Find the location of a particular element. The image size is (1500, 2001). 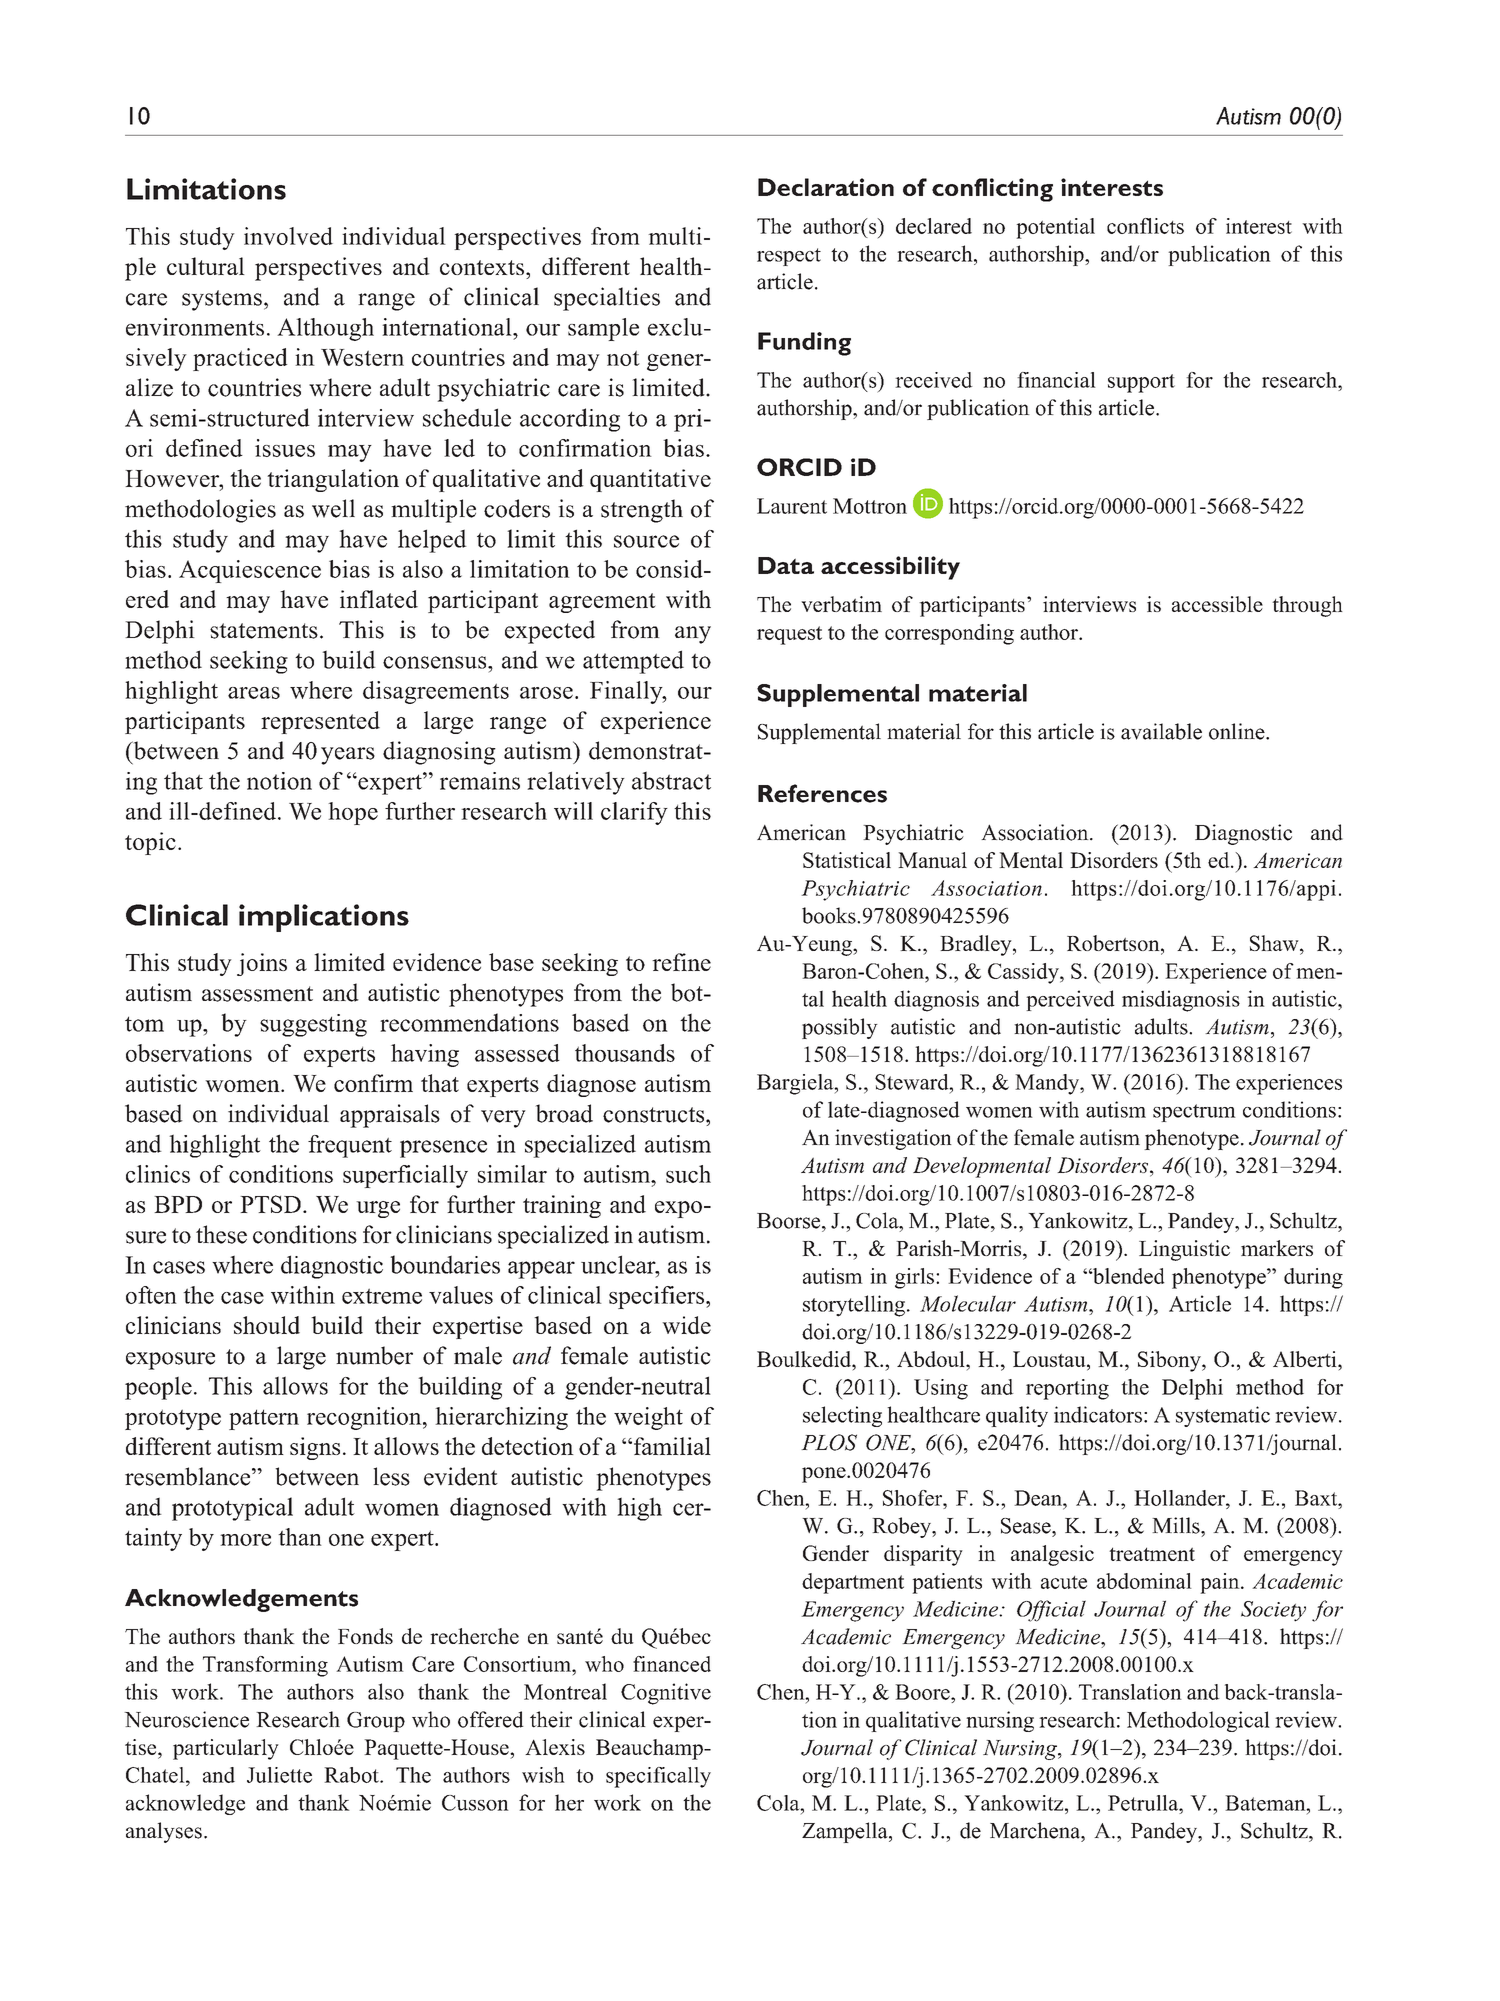

respect is located at coordinates (789, 257).
